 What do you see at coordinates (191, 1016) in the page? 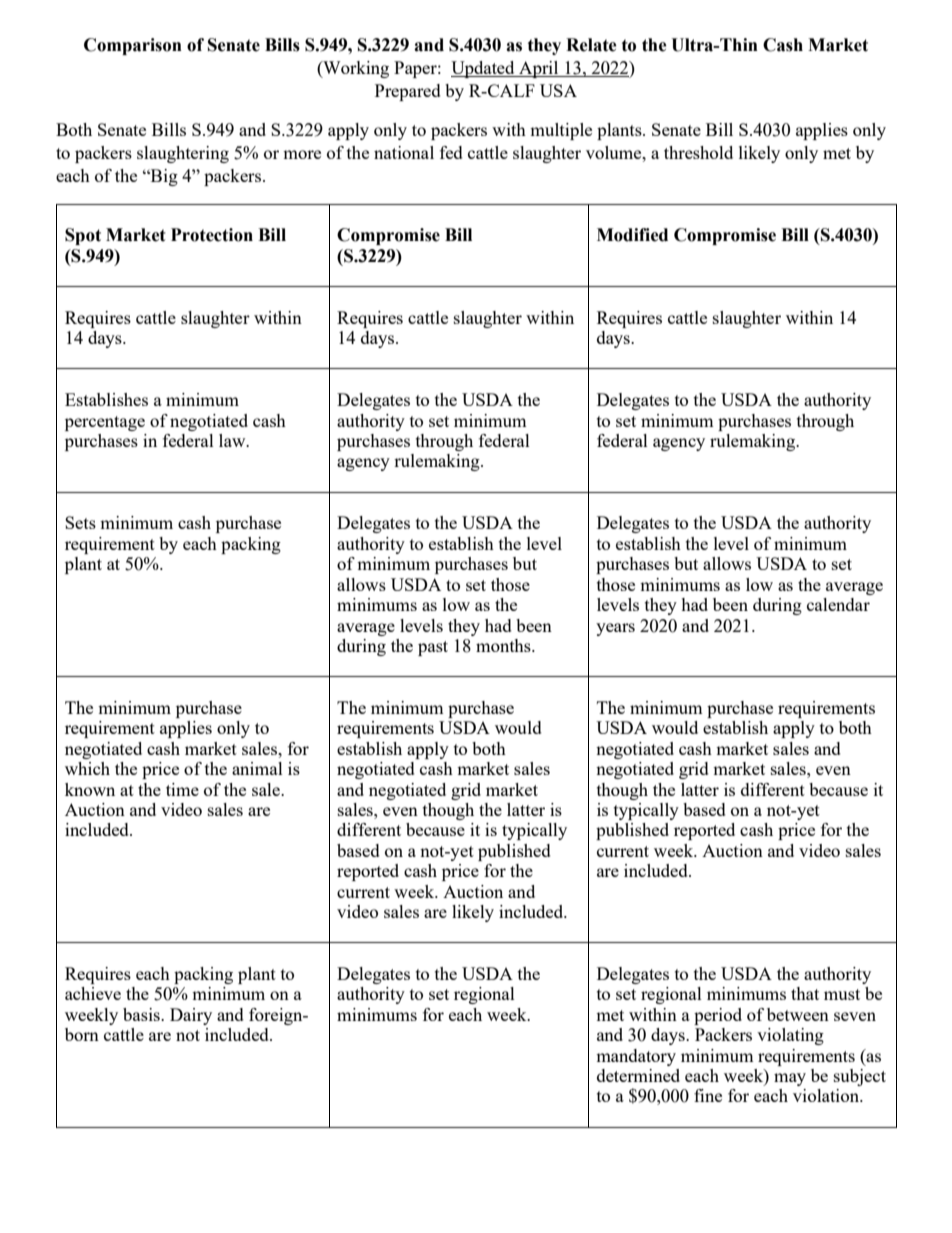
I see `Dairy` at bounding box center [191, 1016].
